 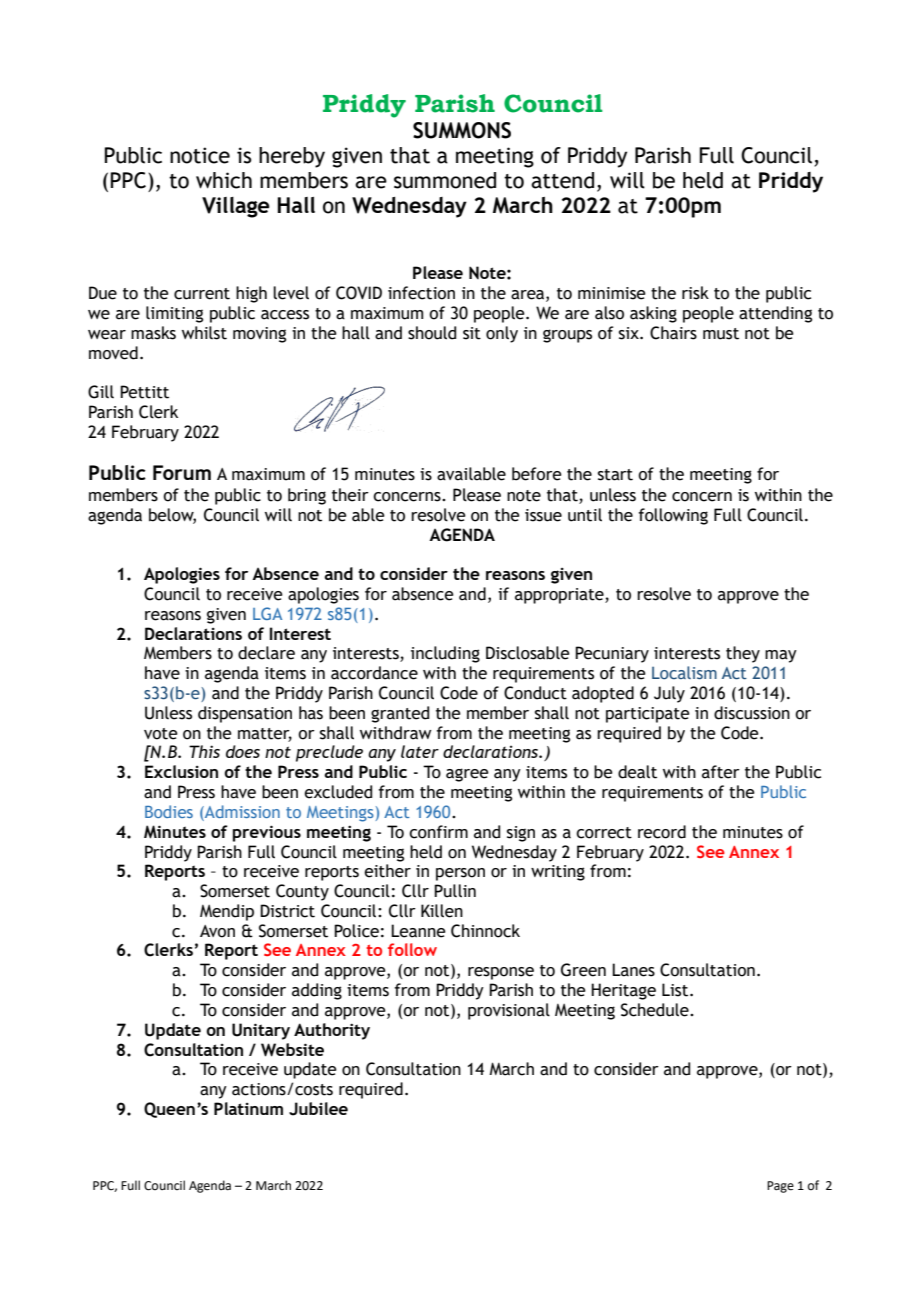 I want to click on Platinum, so click(x=248, y=1108).
